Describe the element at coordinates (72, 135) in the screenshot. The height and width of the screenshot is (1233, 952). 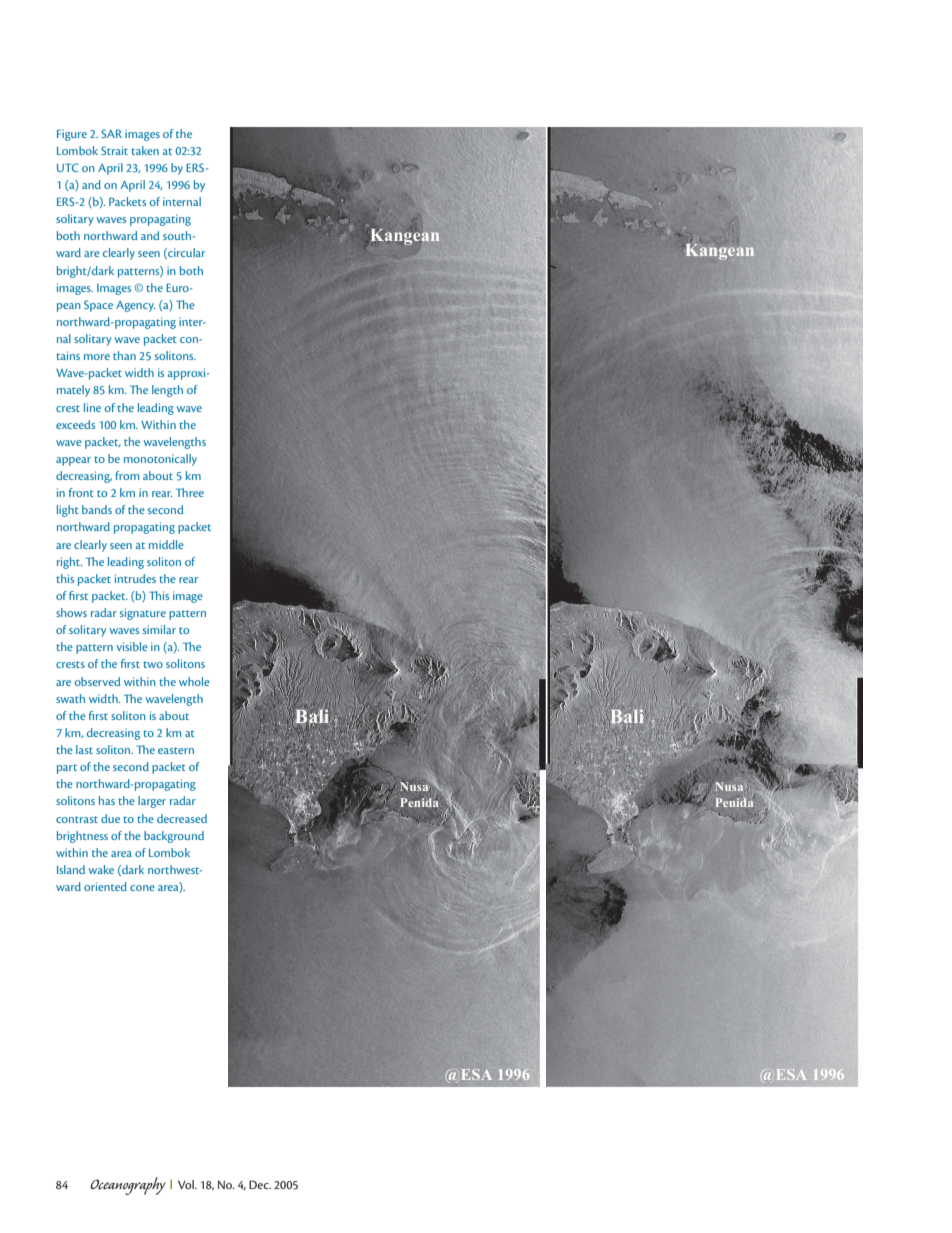
I see `Figure` at that location.
